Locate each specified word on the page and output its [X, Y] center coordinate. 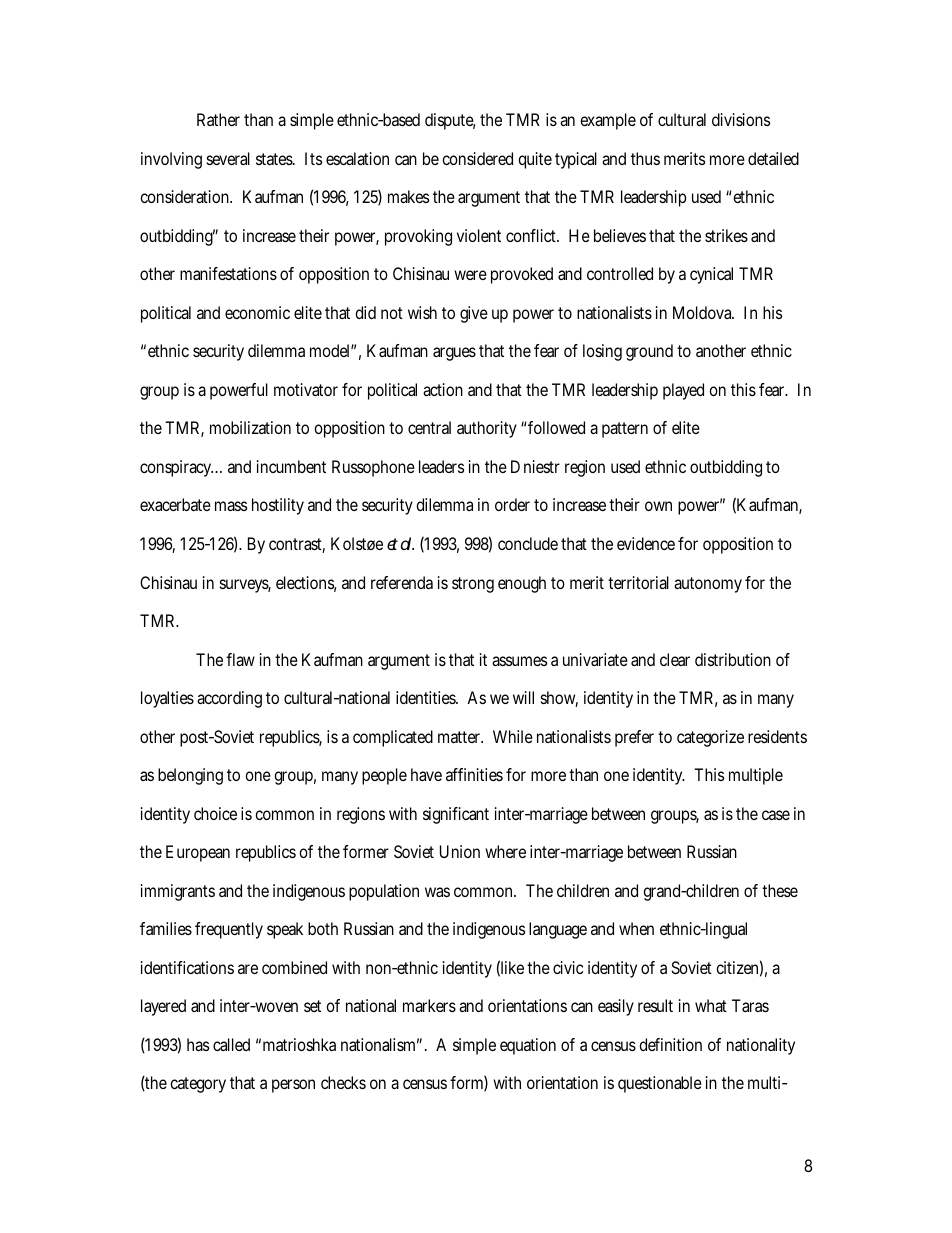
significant [456, 815]
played [683, 391]
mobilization [250, 427]
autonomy [708, 585]
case [776, 815]
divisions [741, 119]
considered [477, 158]
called [231, 1044]
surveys [245, 586]
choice [215, 813]
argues [454, 354]
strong [473, 585]
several [228, 158]
